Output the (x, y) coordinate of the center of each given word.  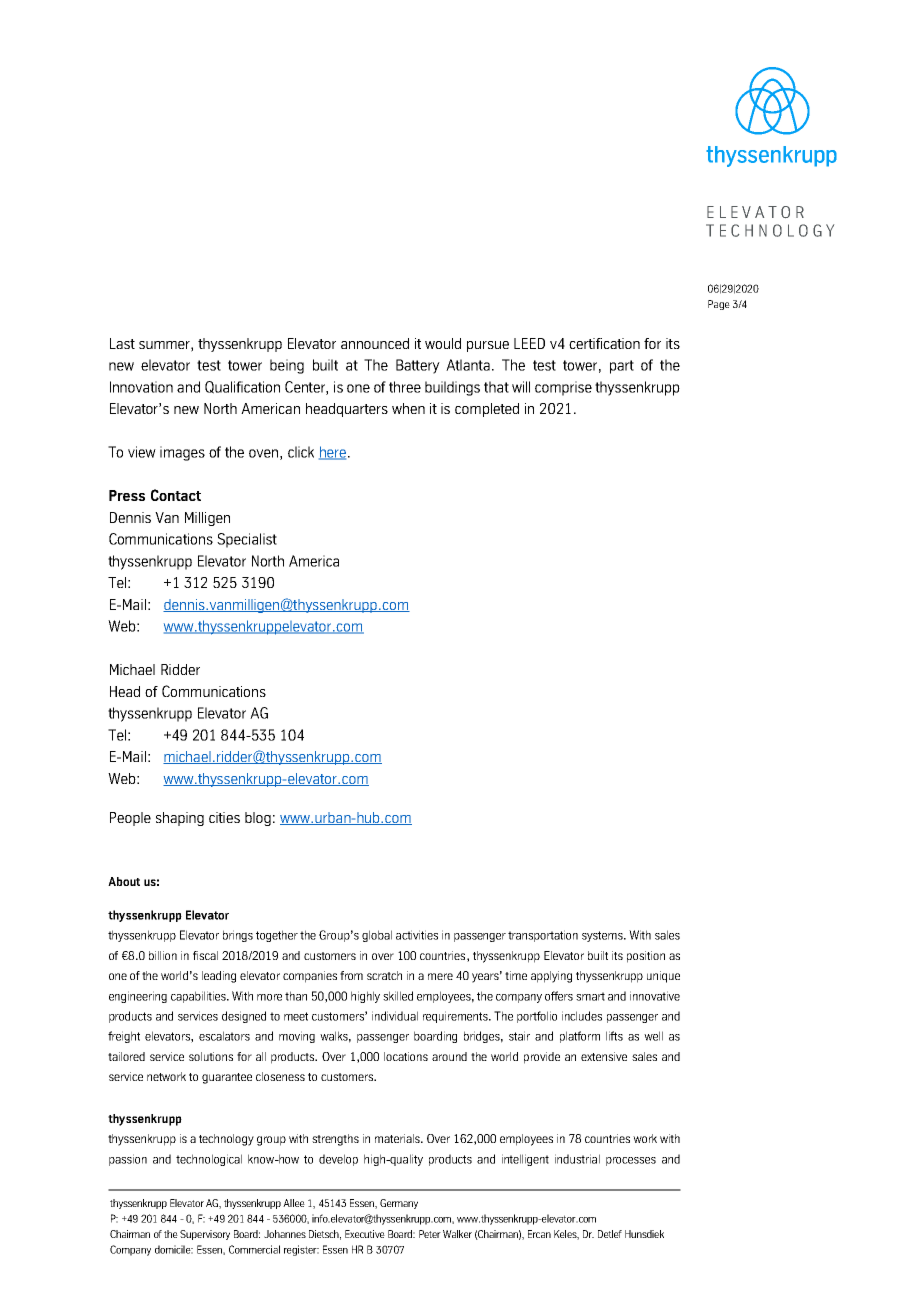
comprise (563, 388)
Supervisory (205, 1235)
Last (122, 343)
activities (417, 935)
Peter (430, 1234)
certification (604, 343)
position (646, 957)
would (443, 343)
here (332, 453)
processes (631, 1161)
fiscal (205, 955)
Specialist (247, 540)
